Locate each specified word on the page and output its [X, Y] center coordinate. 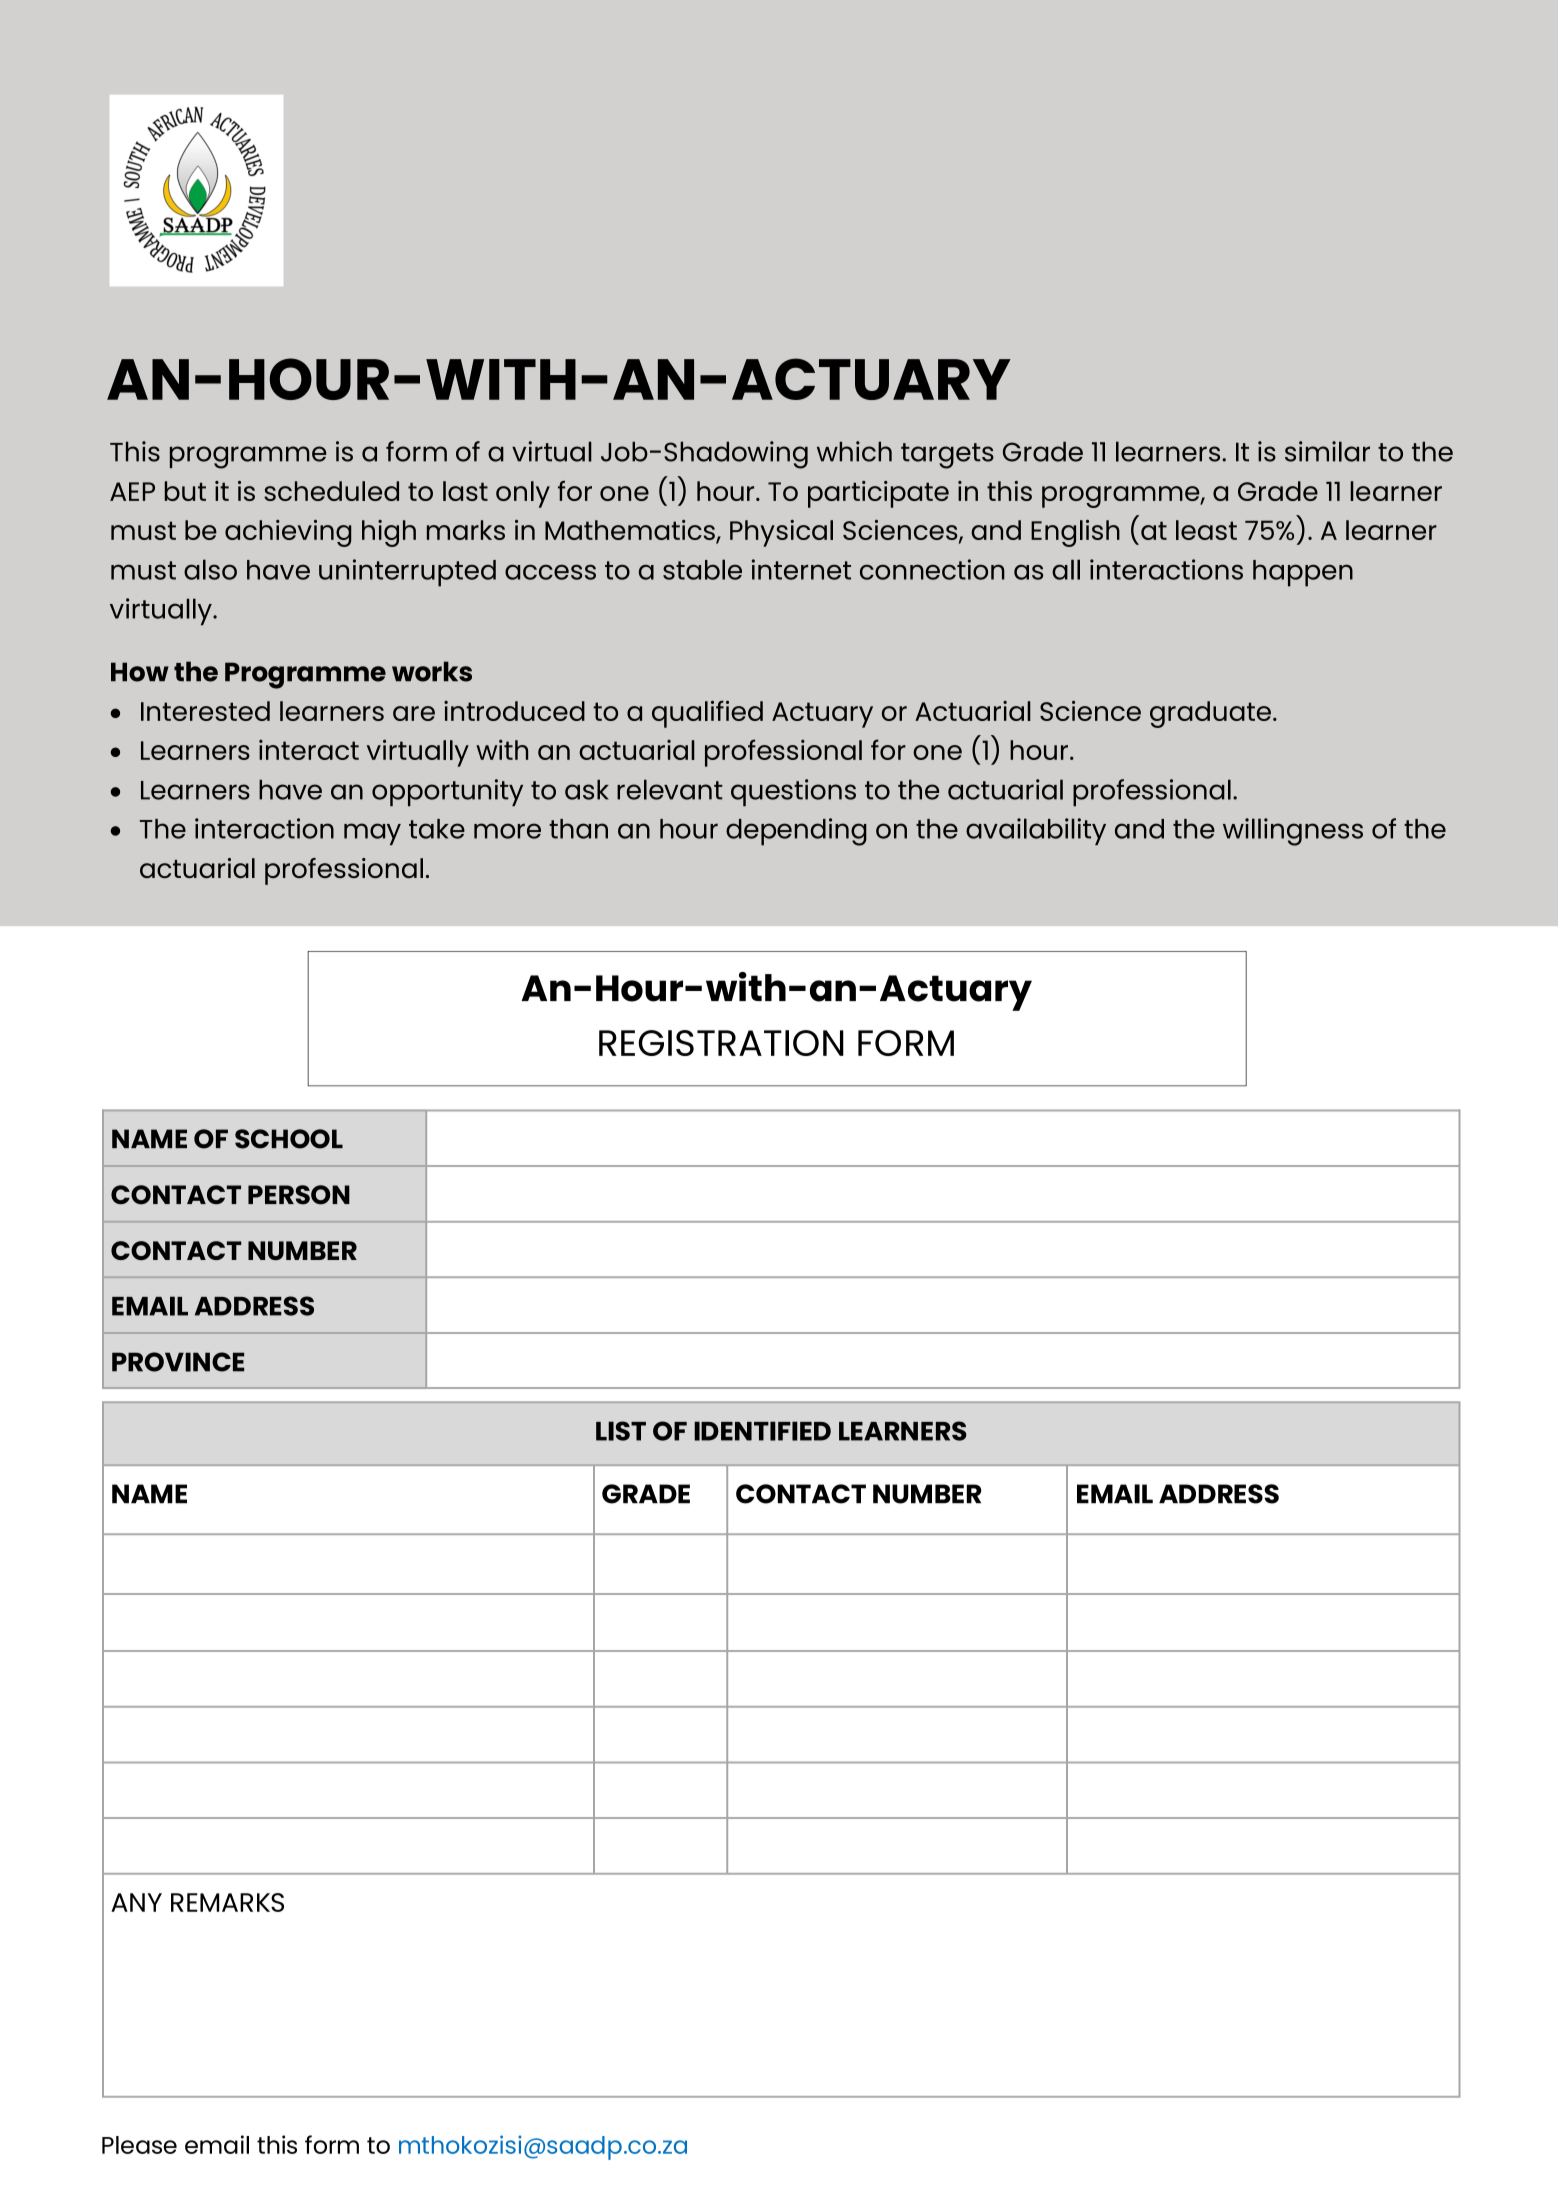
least [1206, 530]
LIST [621, 1431]
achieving [288, 533]
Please [139, 2145]
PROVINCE [178, 1362]
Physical [781, 533]
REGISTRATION [721, 1043]
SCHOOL [289, 1139]
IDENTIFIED [762, 1431]
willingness [1293, 832]
